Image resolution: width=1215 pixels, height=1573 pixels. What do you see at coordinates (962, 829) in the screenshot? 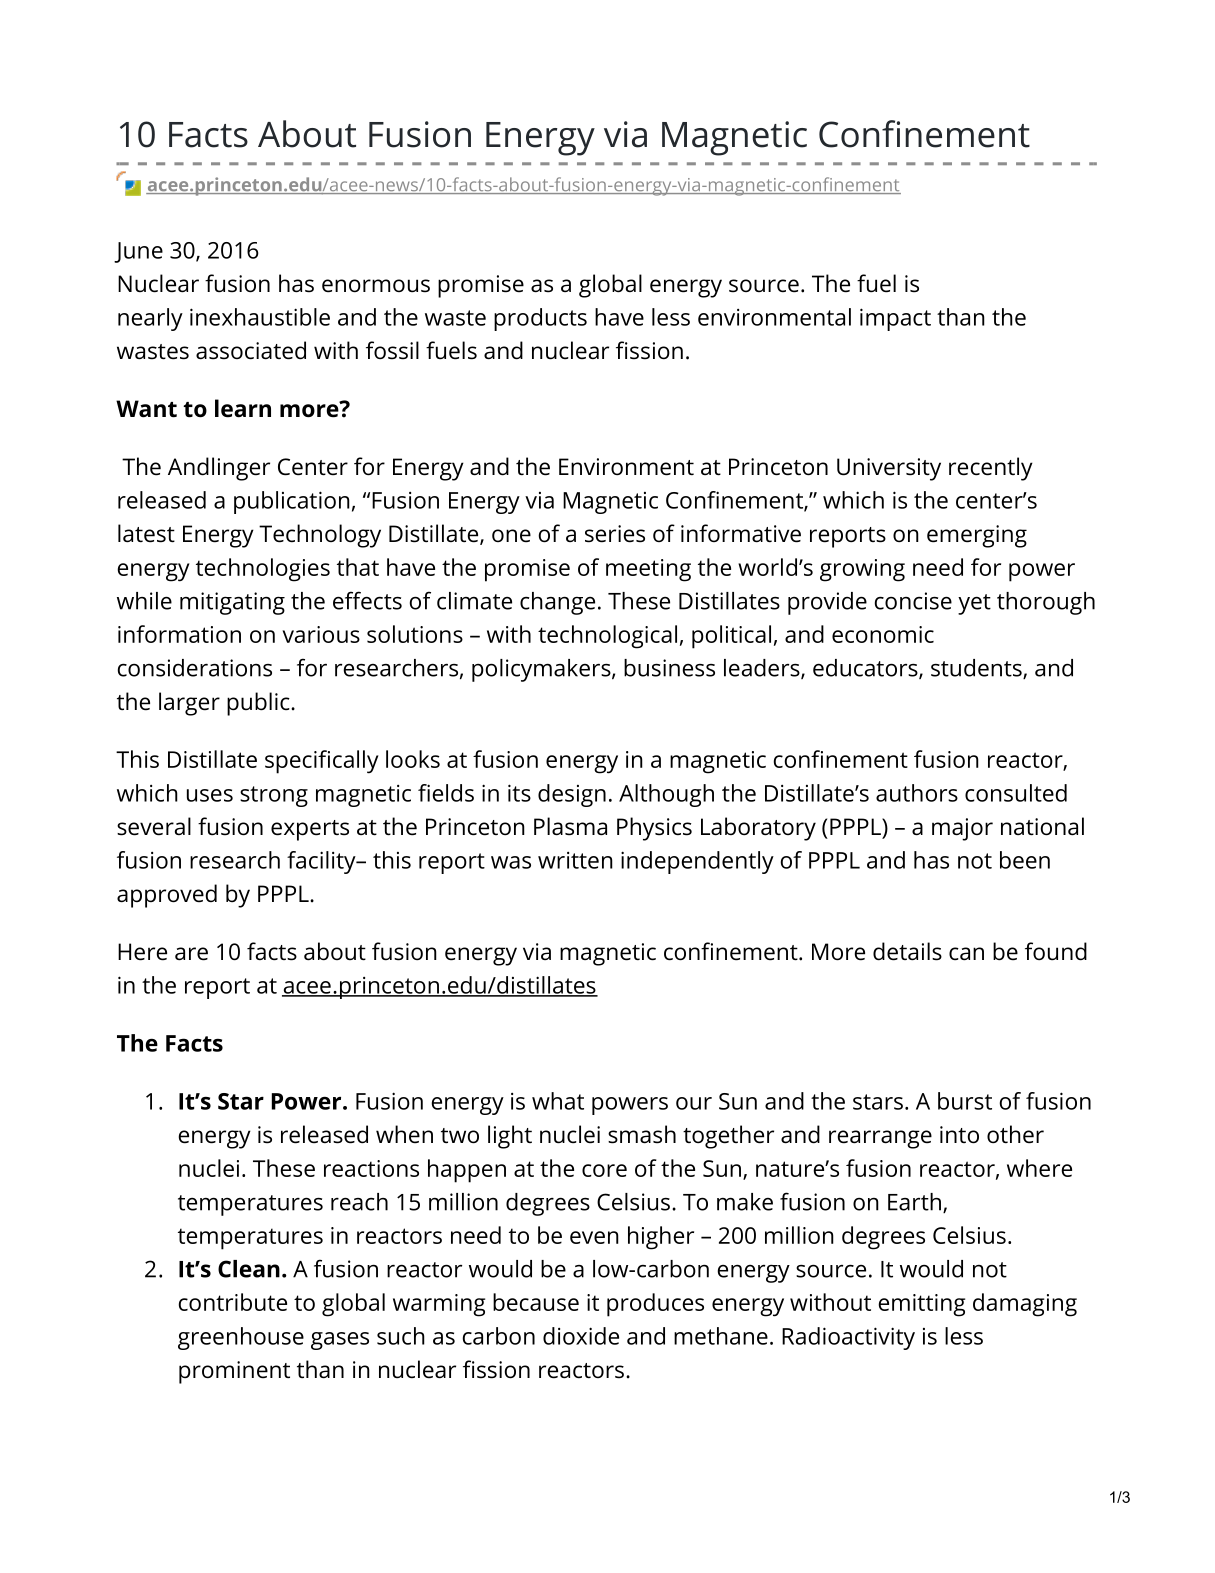
I see `major` at bounding box center [962, 829].
